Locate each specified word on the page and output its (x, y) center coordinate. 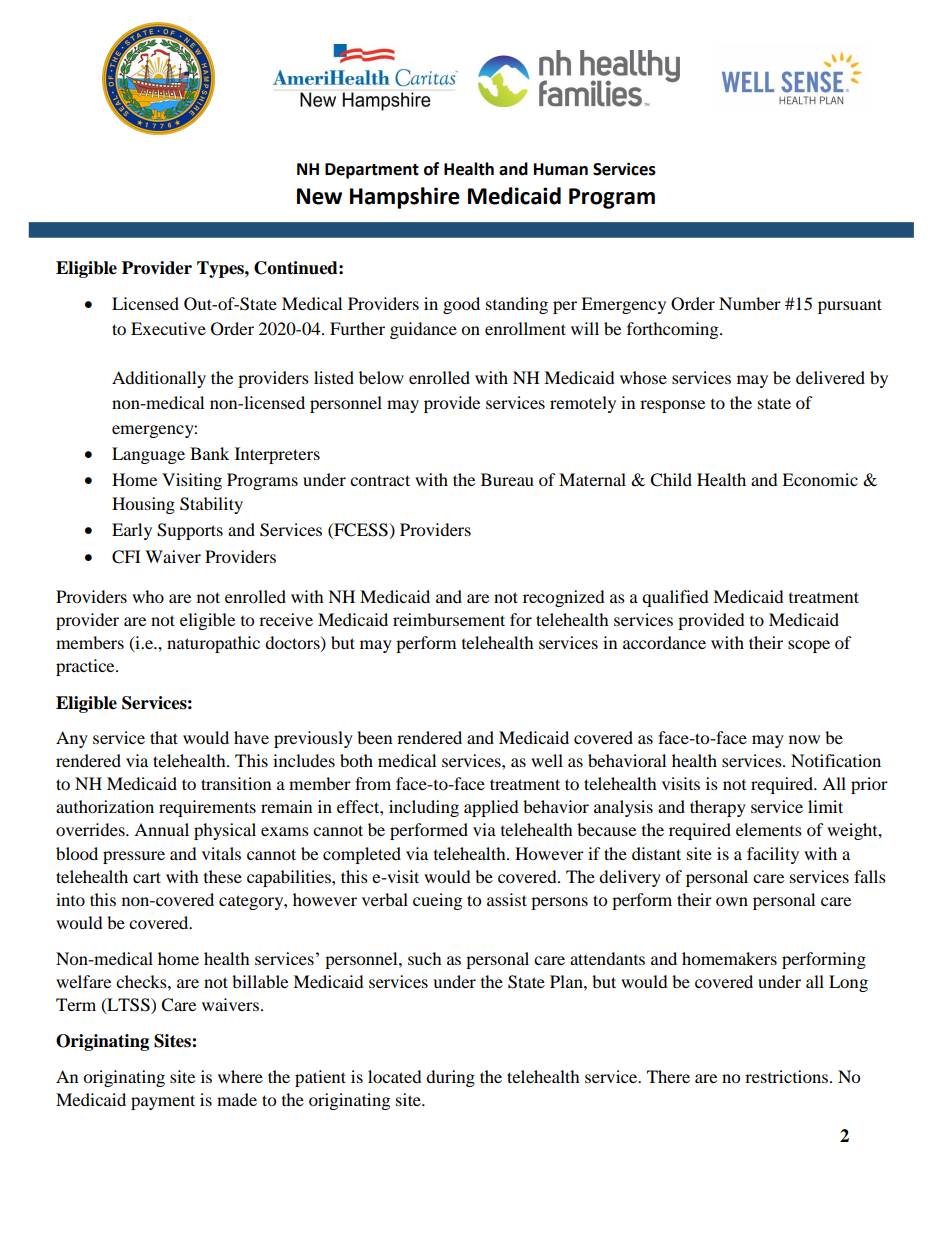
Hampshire (405, 198)
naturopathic (213, 644)
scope (809, 646)
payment (163, 1102)
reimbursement (449, 619)
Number (750, 303)
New (319, 196)
